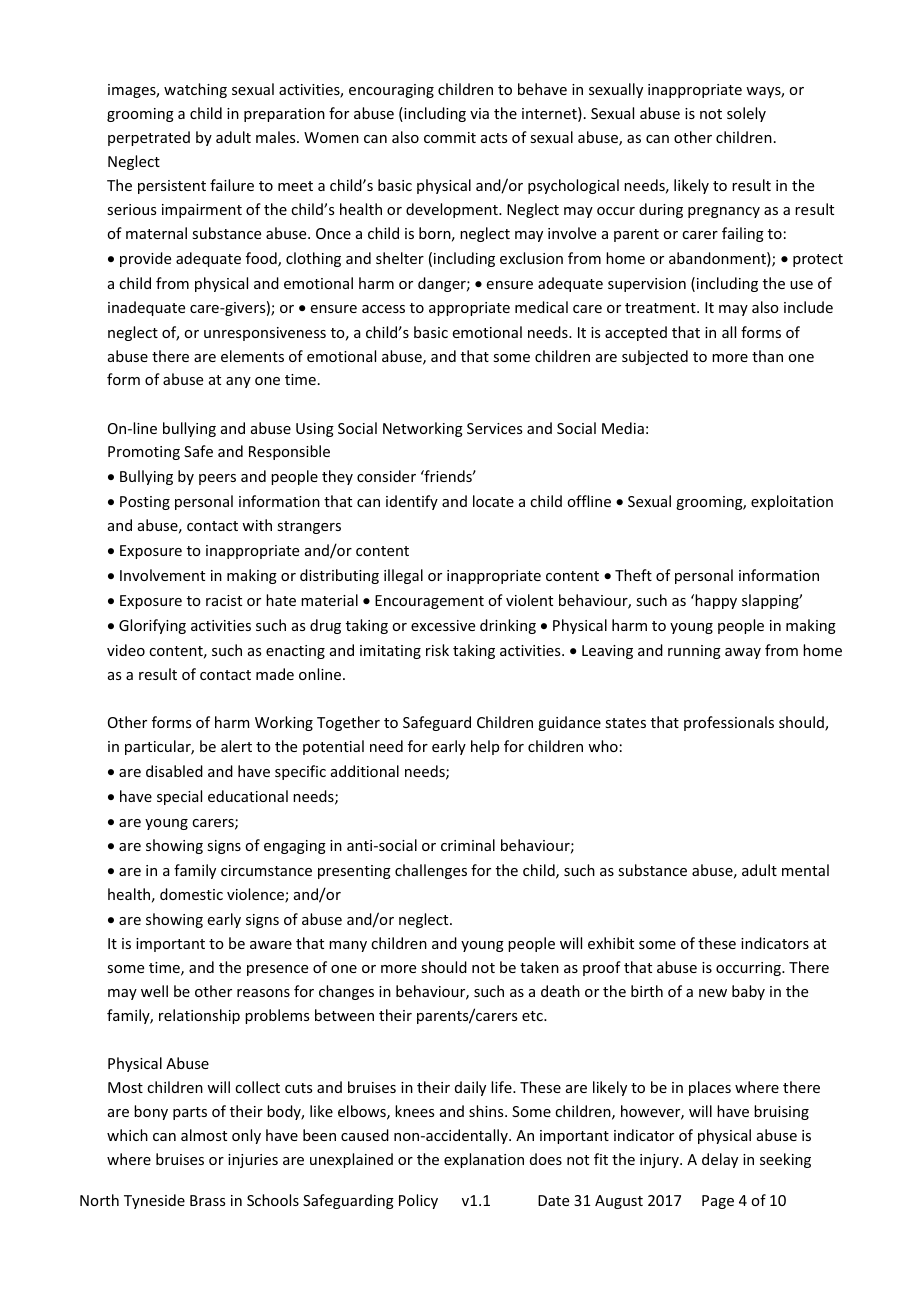 This screenshot has height=1308, width=924. Describe the element at coordinates (149, 138) in the screenshot. I see `perpetrated` at that location.
